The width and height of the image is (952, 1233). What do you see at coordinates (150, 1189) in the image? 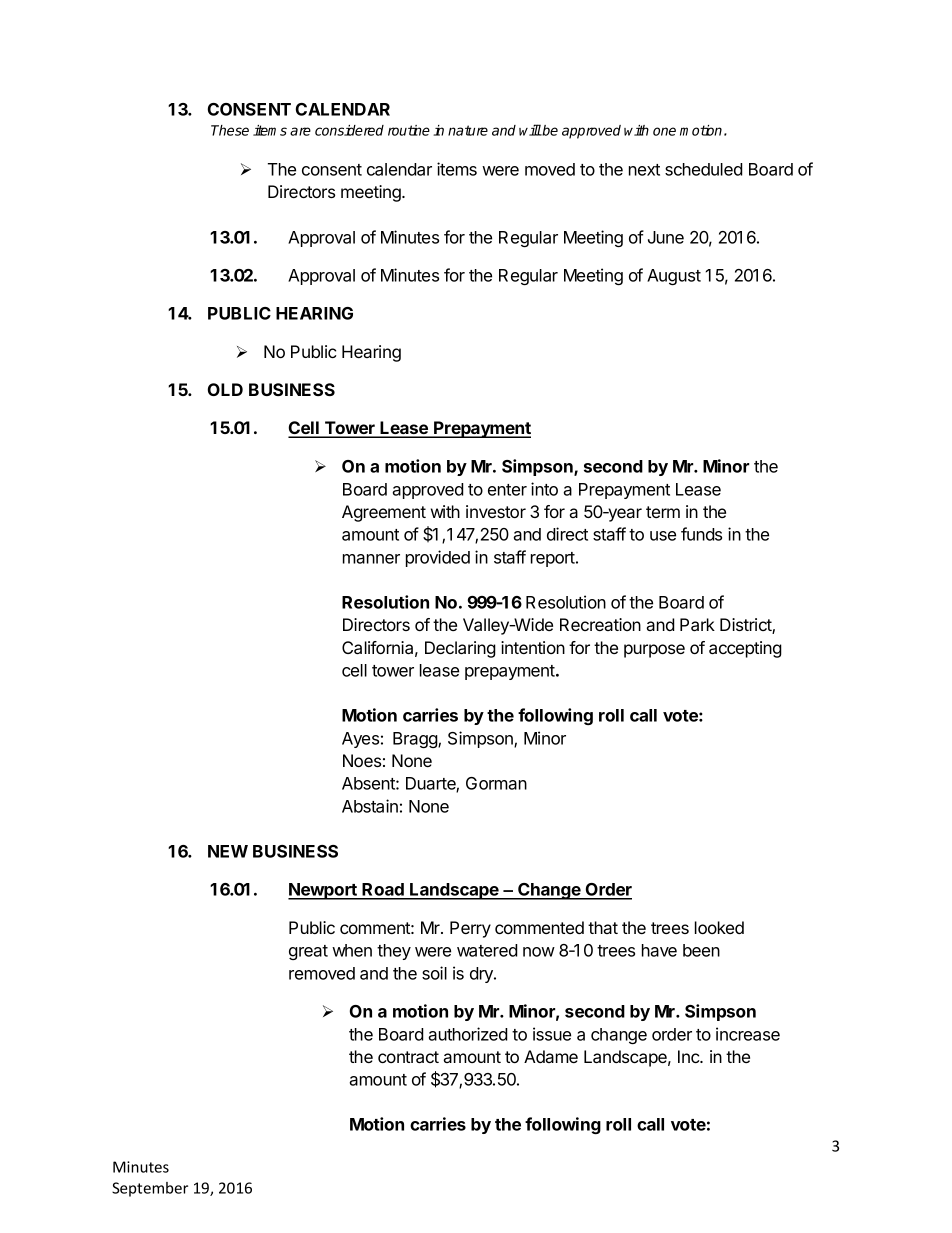
I see `September` at bounding box center [150, 1189].
